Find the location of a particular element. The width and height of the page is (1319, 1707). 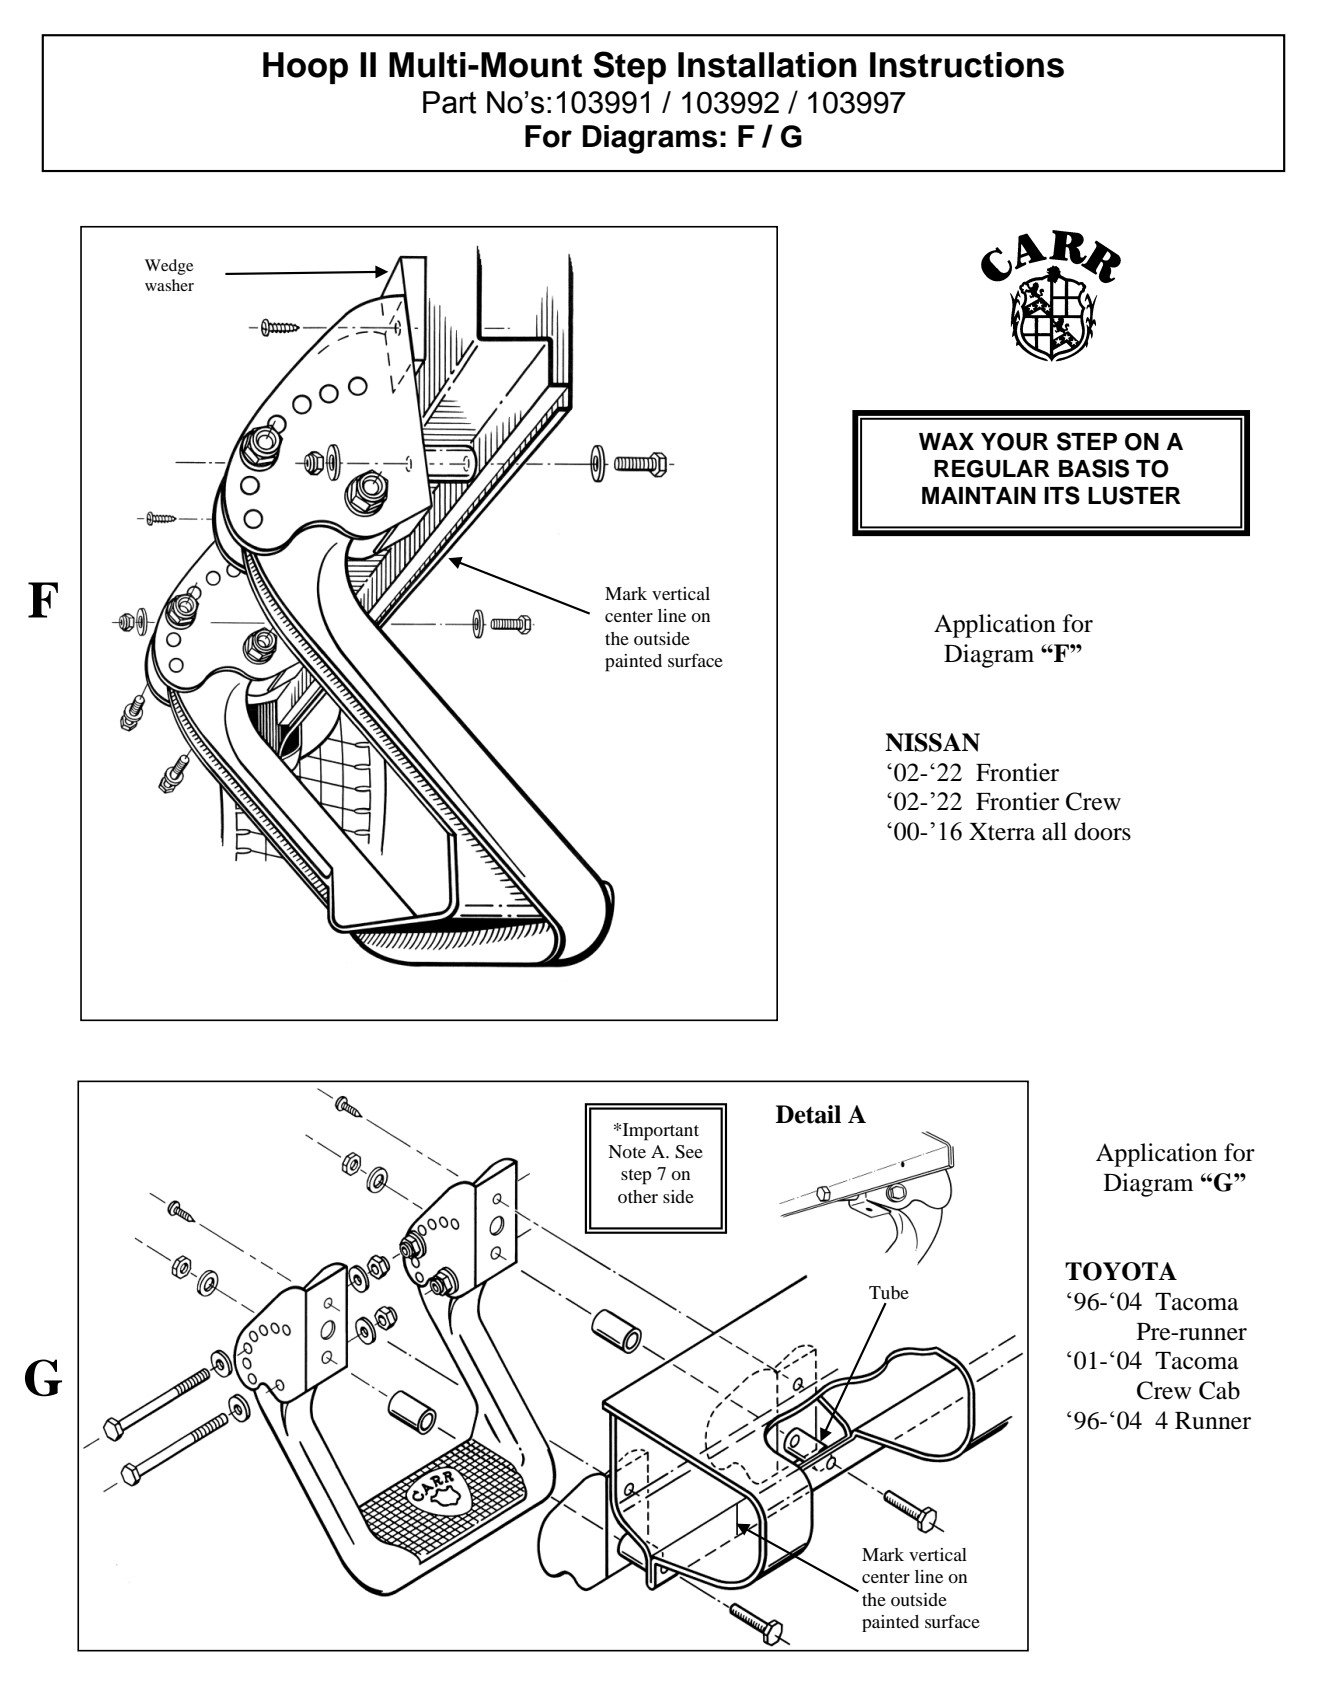

ITS is located at coordinates (1062, 495).
